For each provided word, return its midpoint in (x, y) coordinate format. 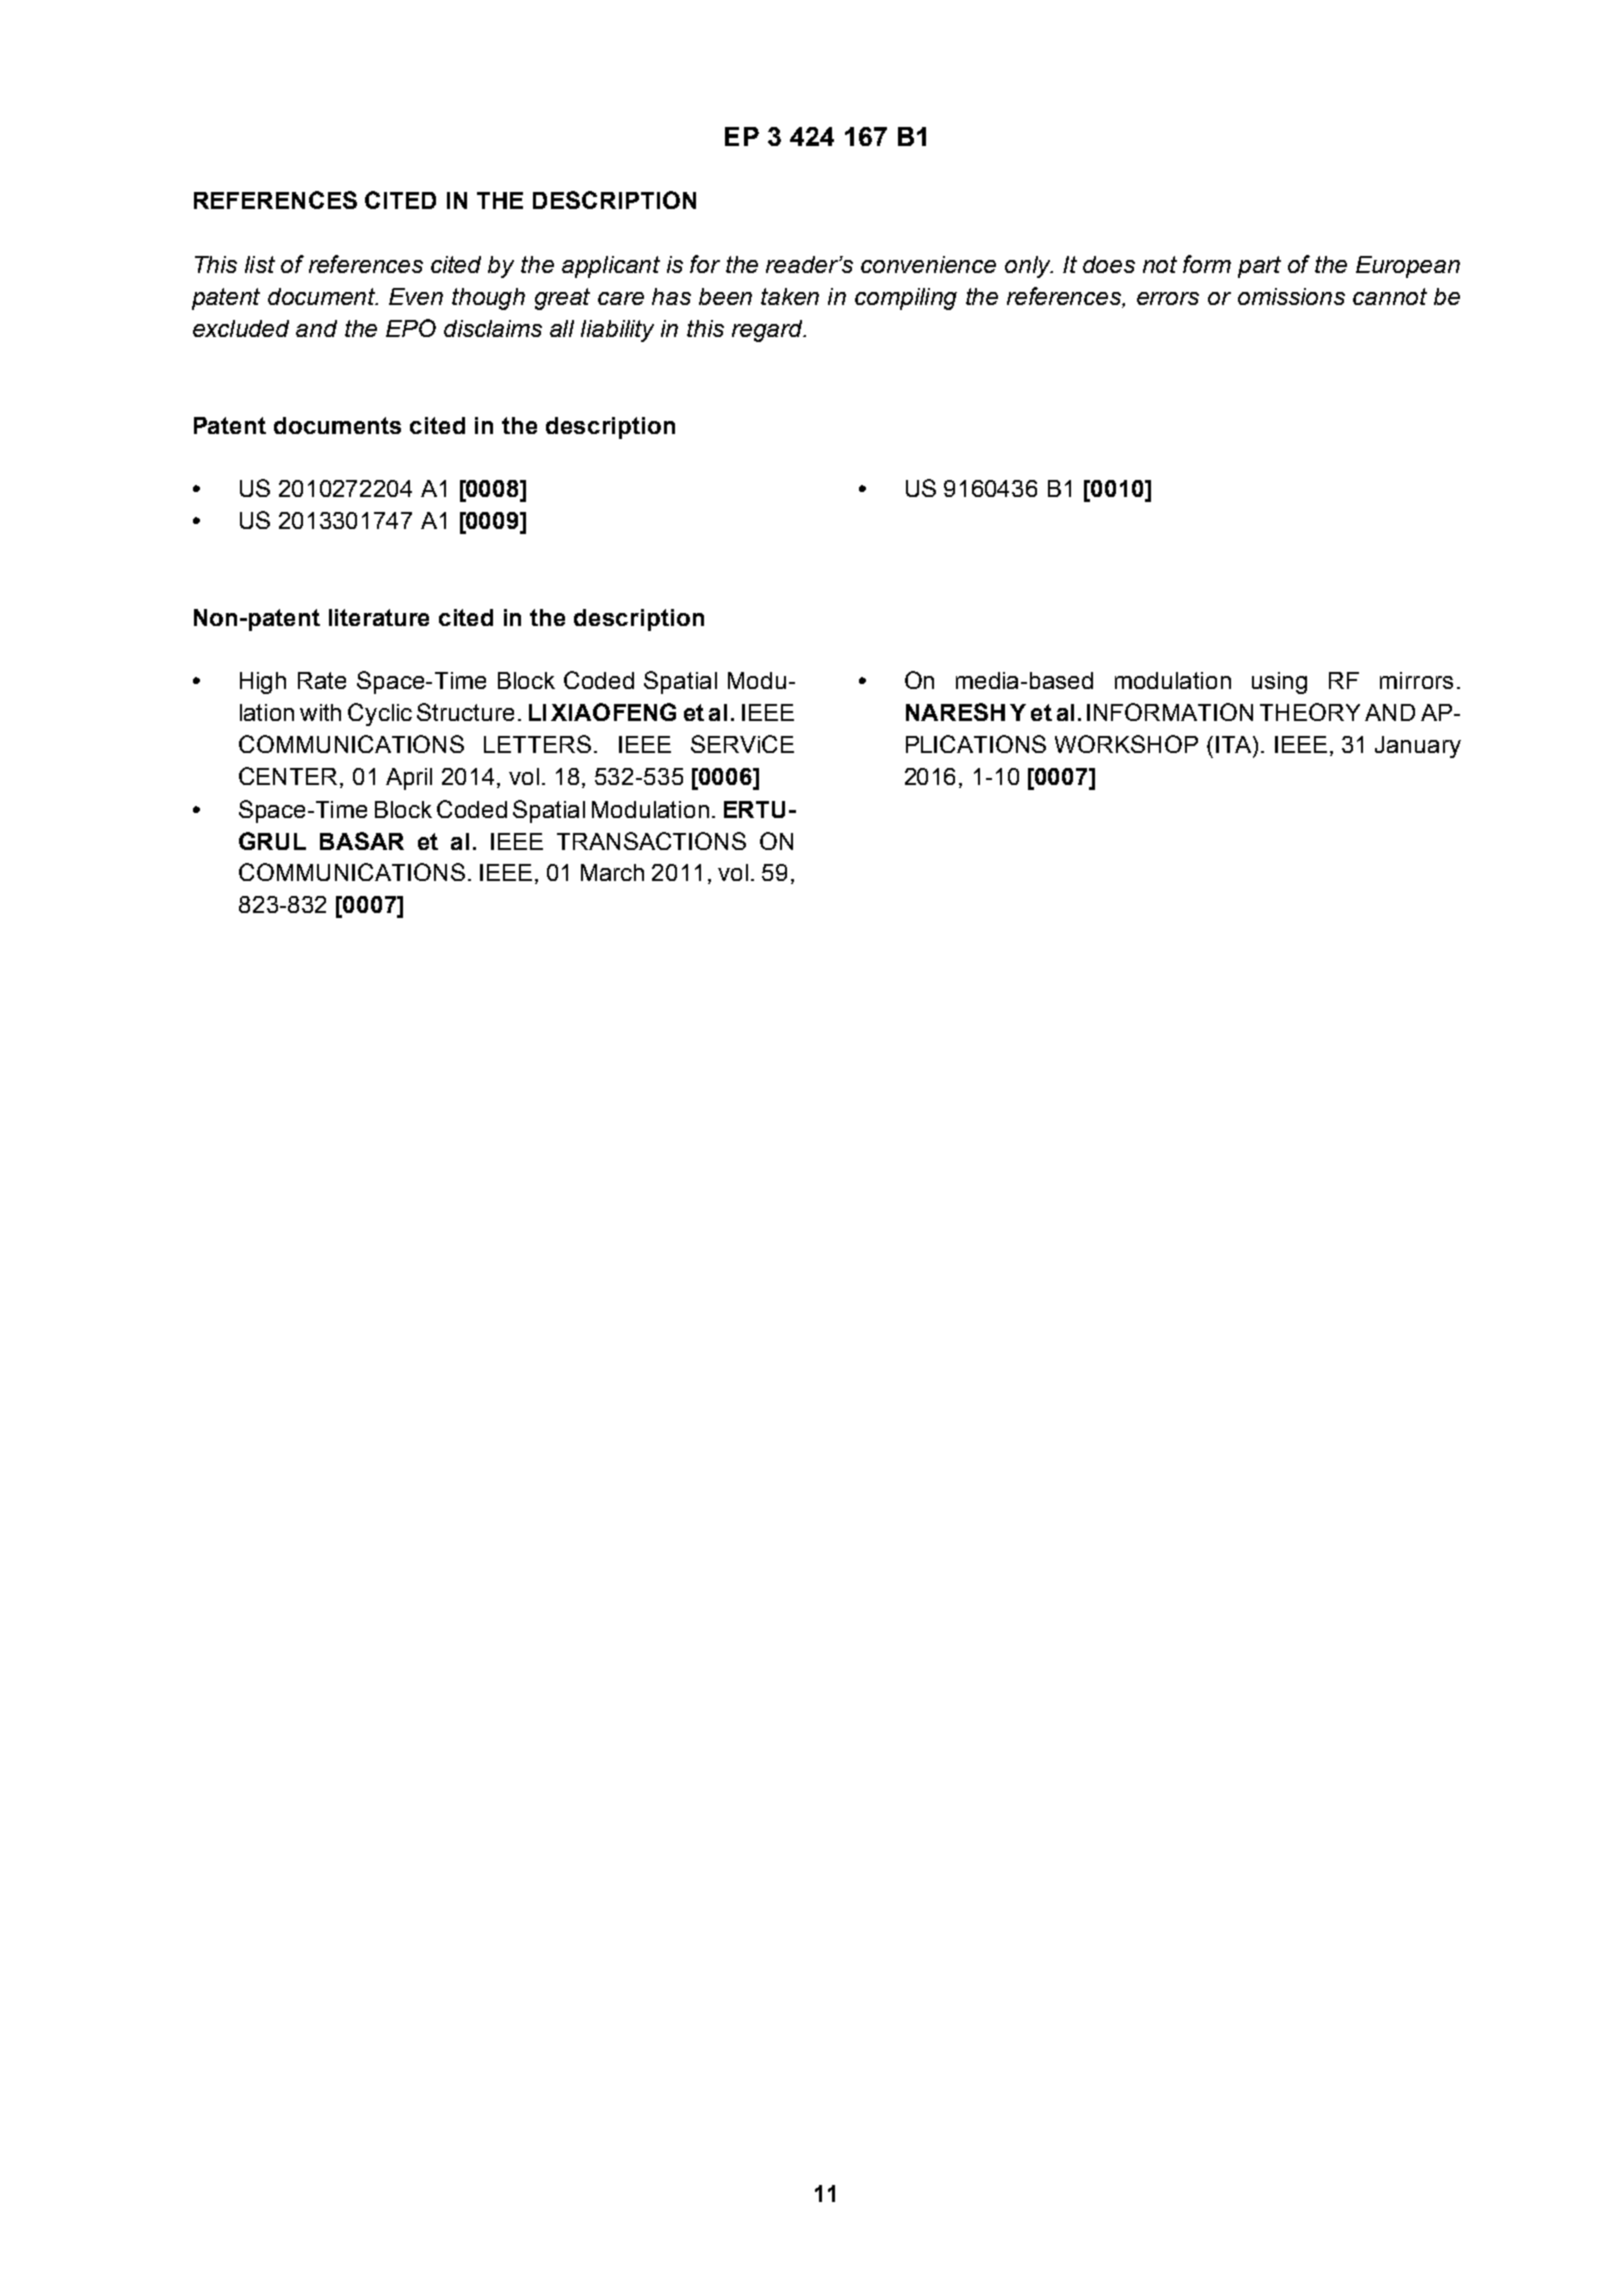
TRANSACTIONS (651, 841)
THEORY (1310, 712)
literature (379, 617)
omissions (1291, 296)
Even (416, 296)
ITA (1235, 744)
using (1279, 683)
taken (790, 296)
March (612, 872)
